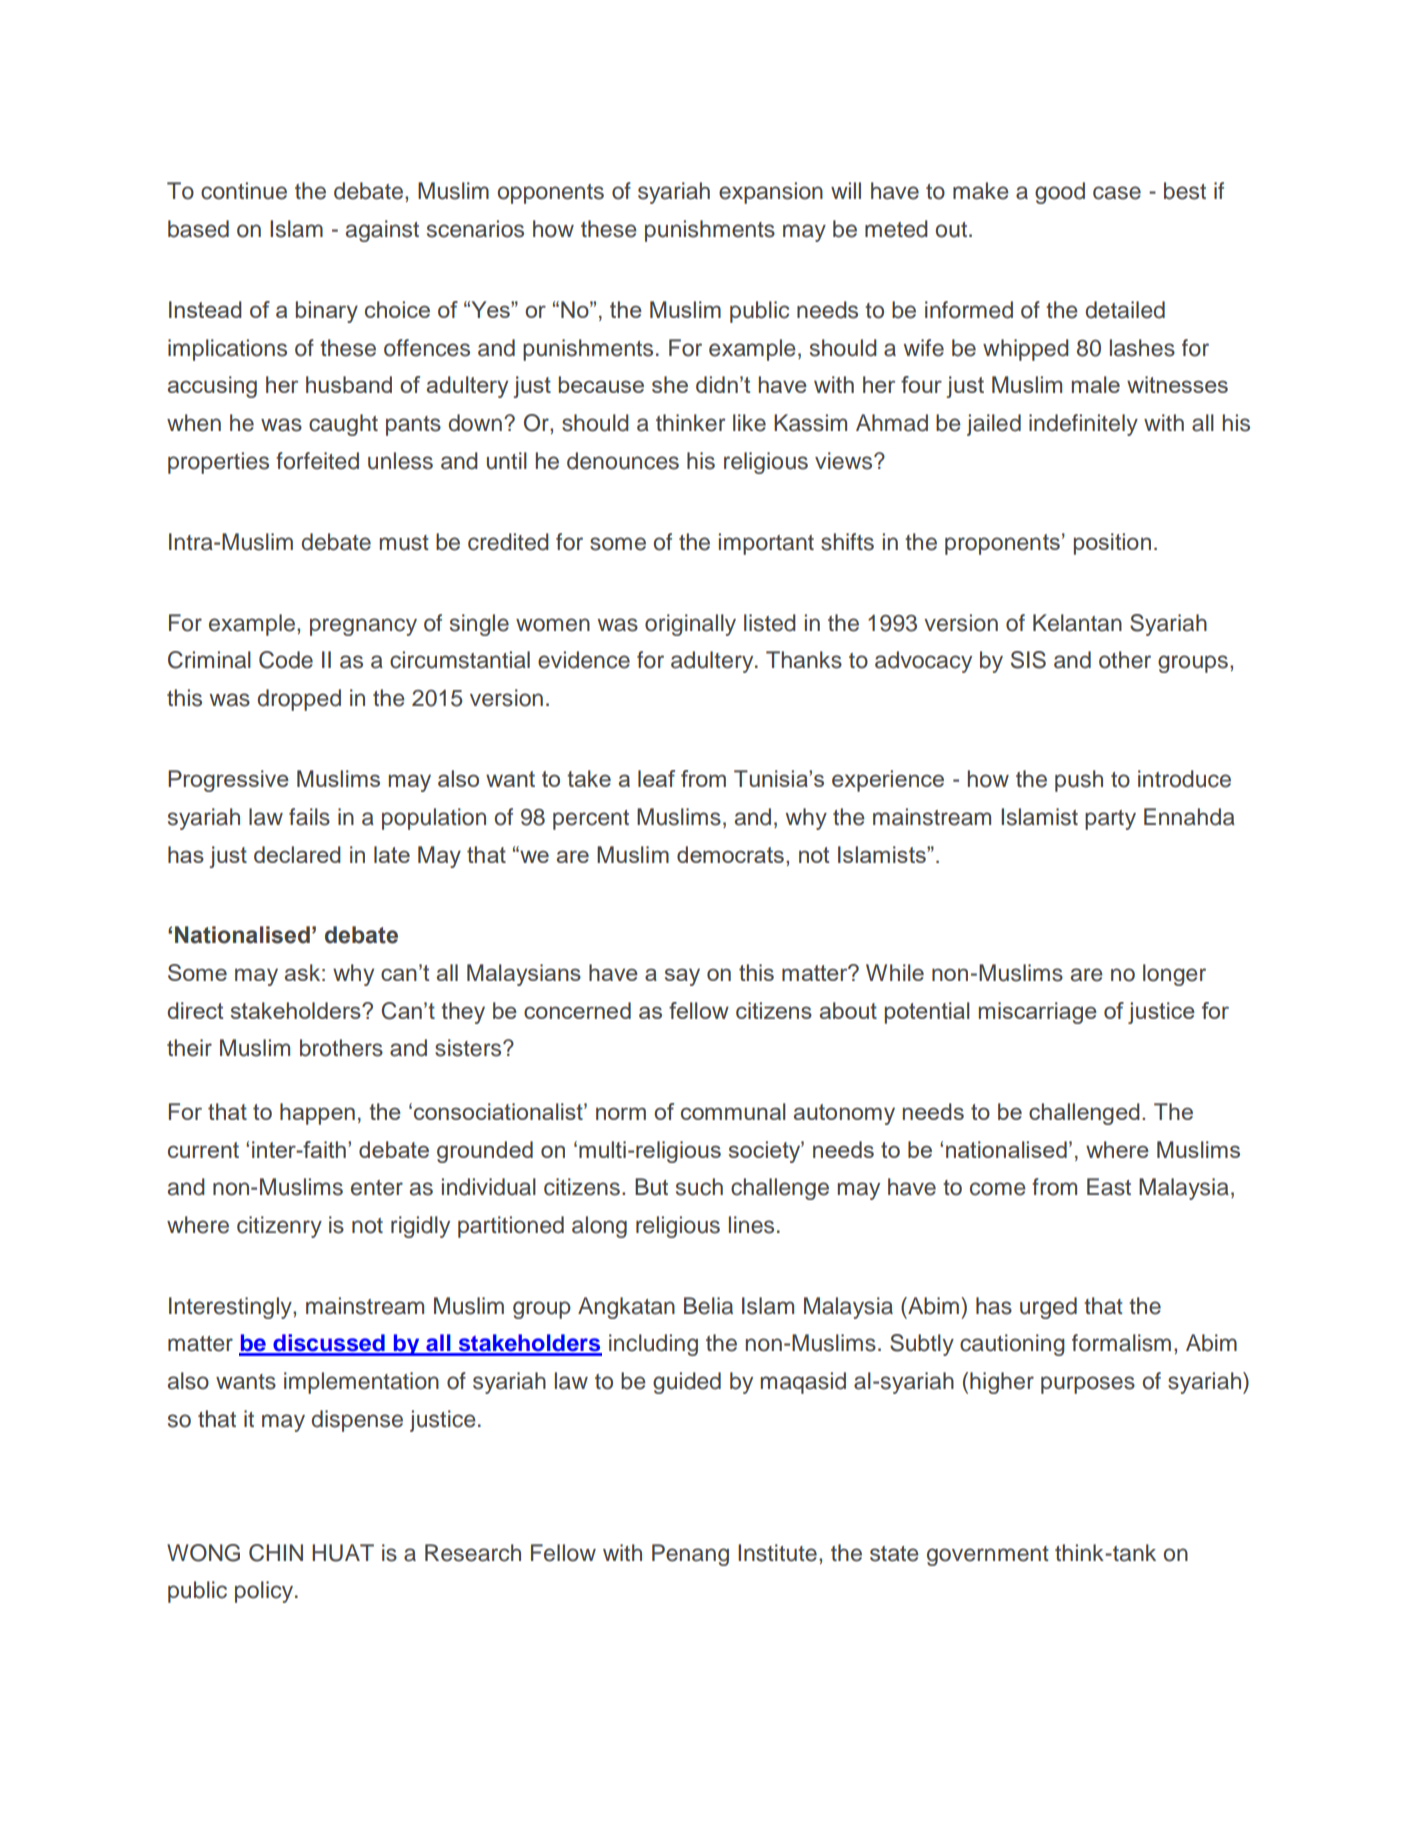 The image size is (1420, 1838). What do you see at coordinates (771, 193) in the page?
I see `expansion` at bounding box center [771, 193].
